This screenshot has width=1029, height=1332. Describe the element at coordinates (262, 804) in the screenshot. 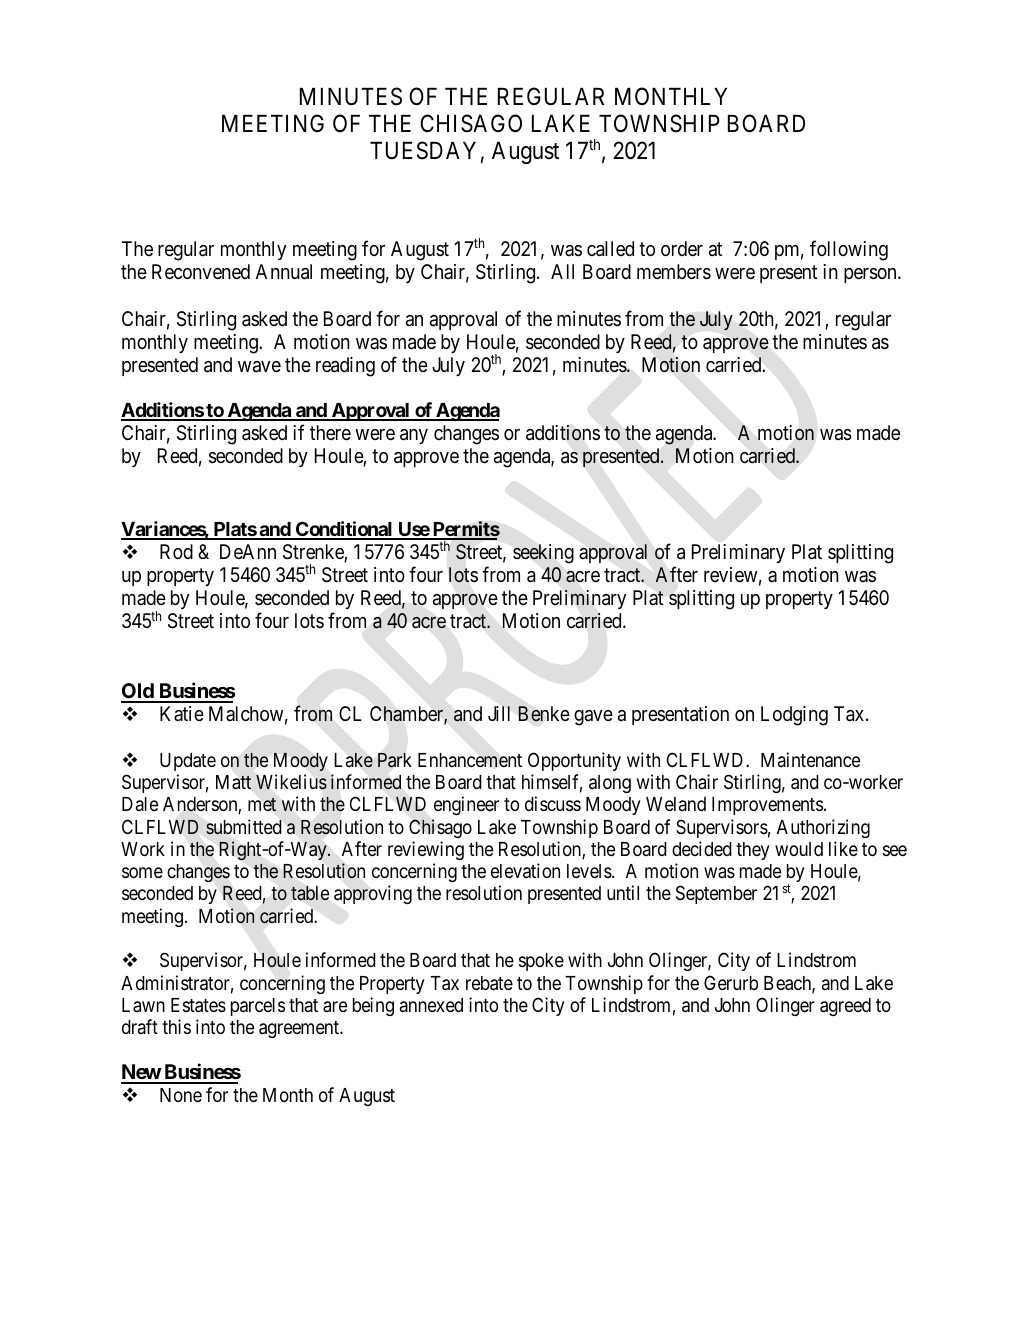

I see `met` at that location.
